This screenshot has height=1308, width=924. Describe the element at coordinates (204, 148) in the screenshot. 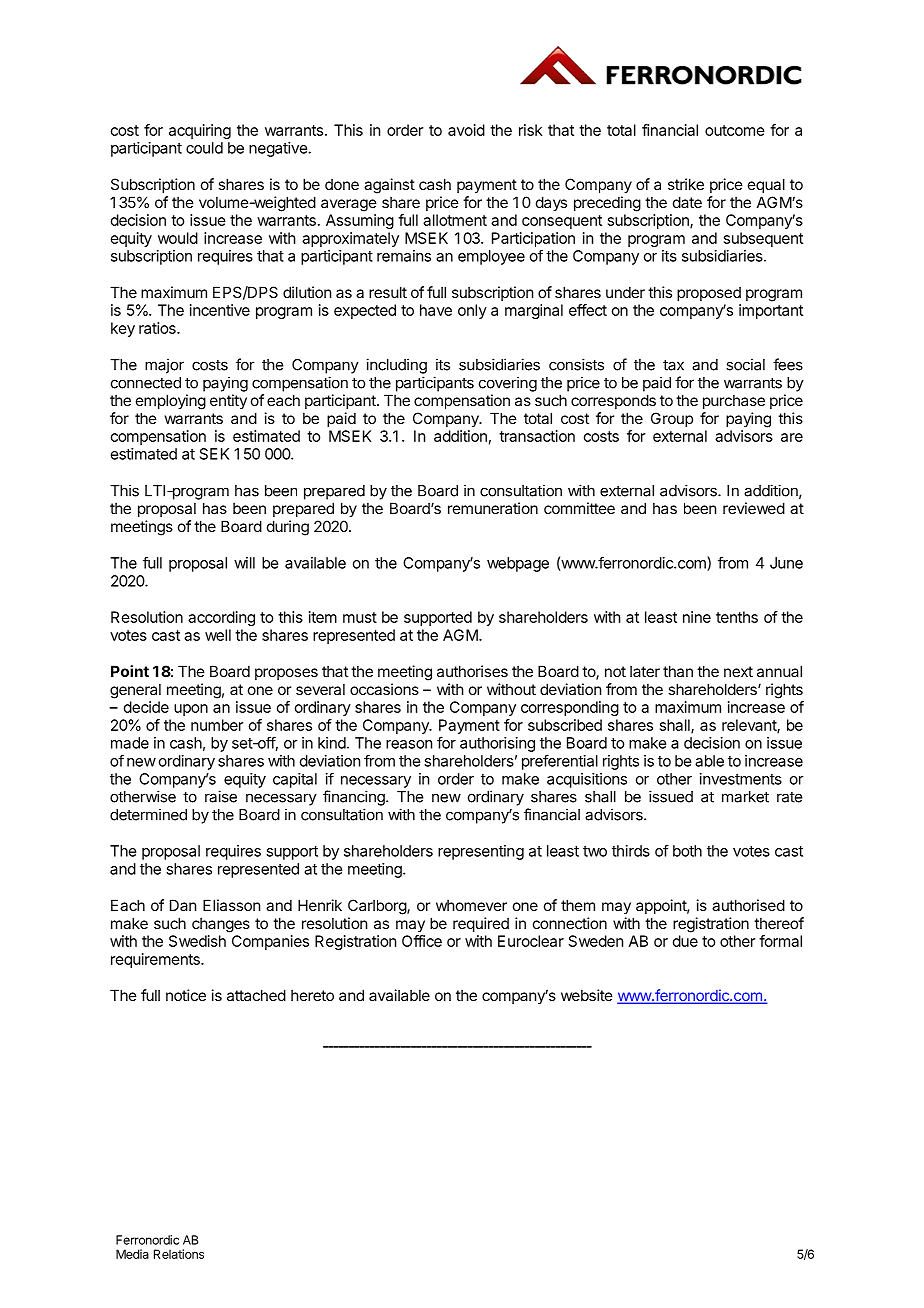

I see `could` at that location.
